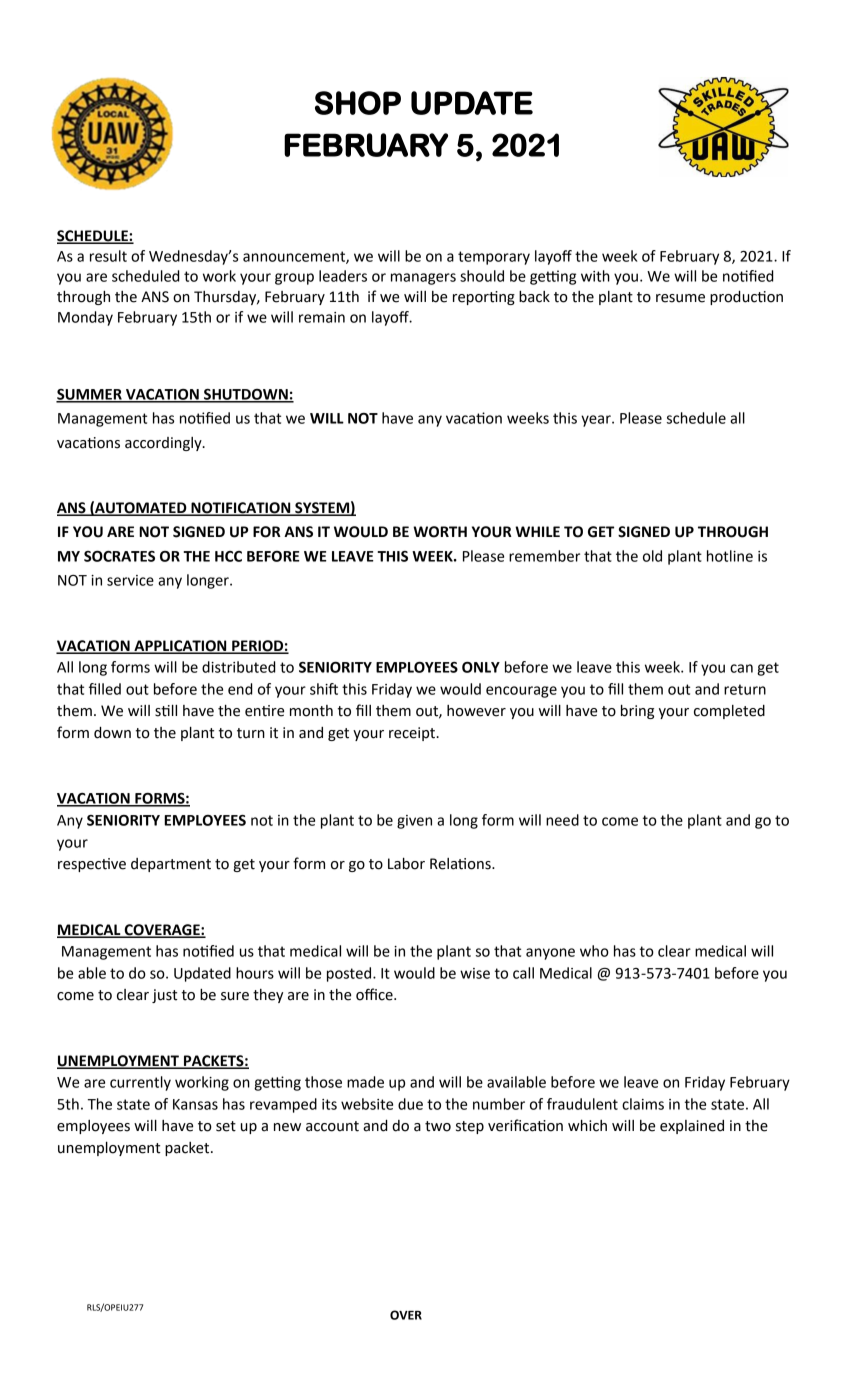  I want to click on still, so click(166, 711).
